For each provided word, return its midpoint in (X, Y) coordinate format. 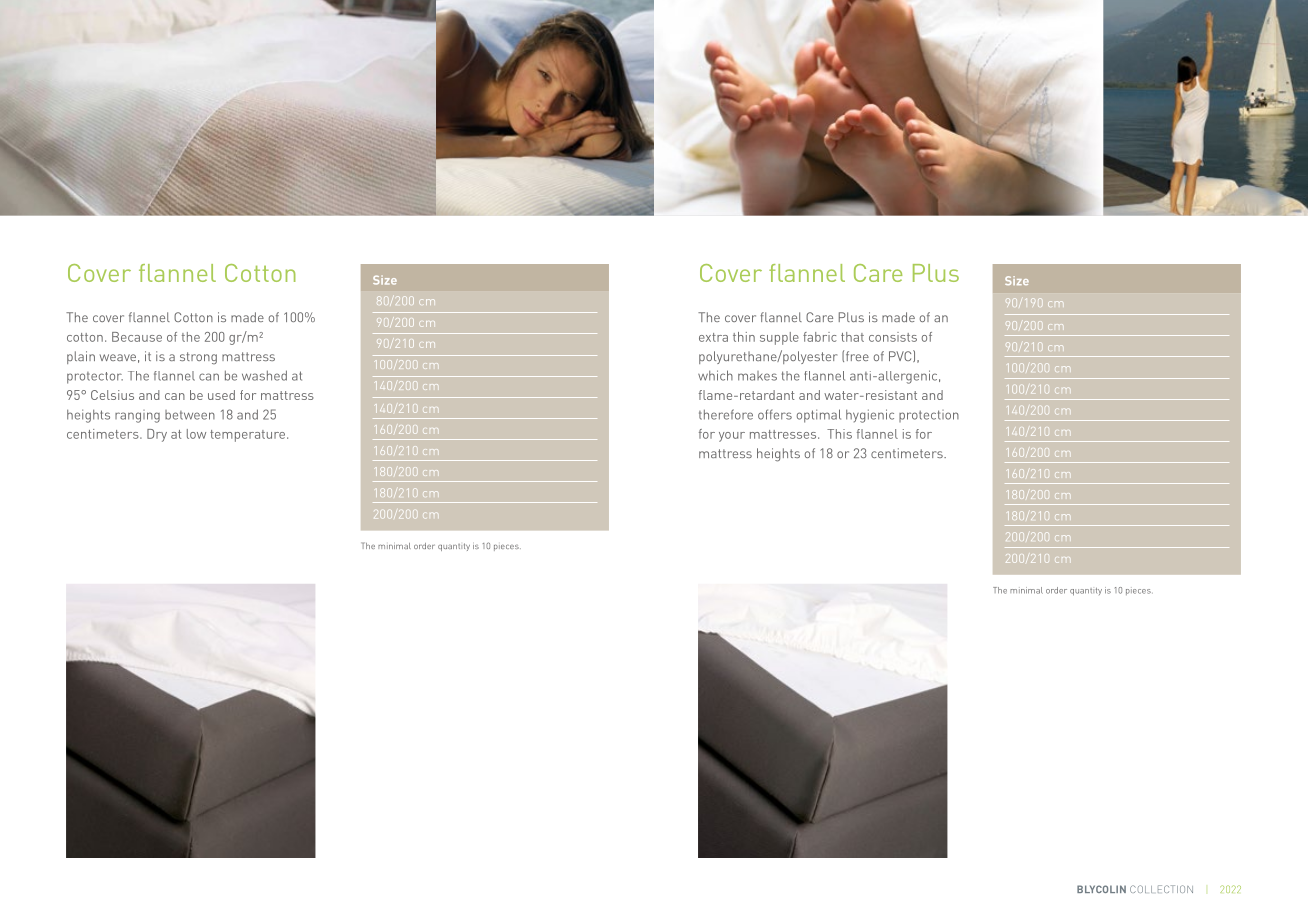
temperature (249, 436)
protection (929, 416)
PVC (901, 356)
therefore (726, 414)
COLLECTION (1161, 889)
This (839, 434)
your (732, 437)
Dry (157, 435)
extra (713, 337)
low (196, 434)
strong (198, 358)
